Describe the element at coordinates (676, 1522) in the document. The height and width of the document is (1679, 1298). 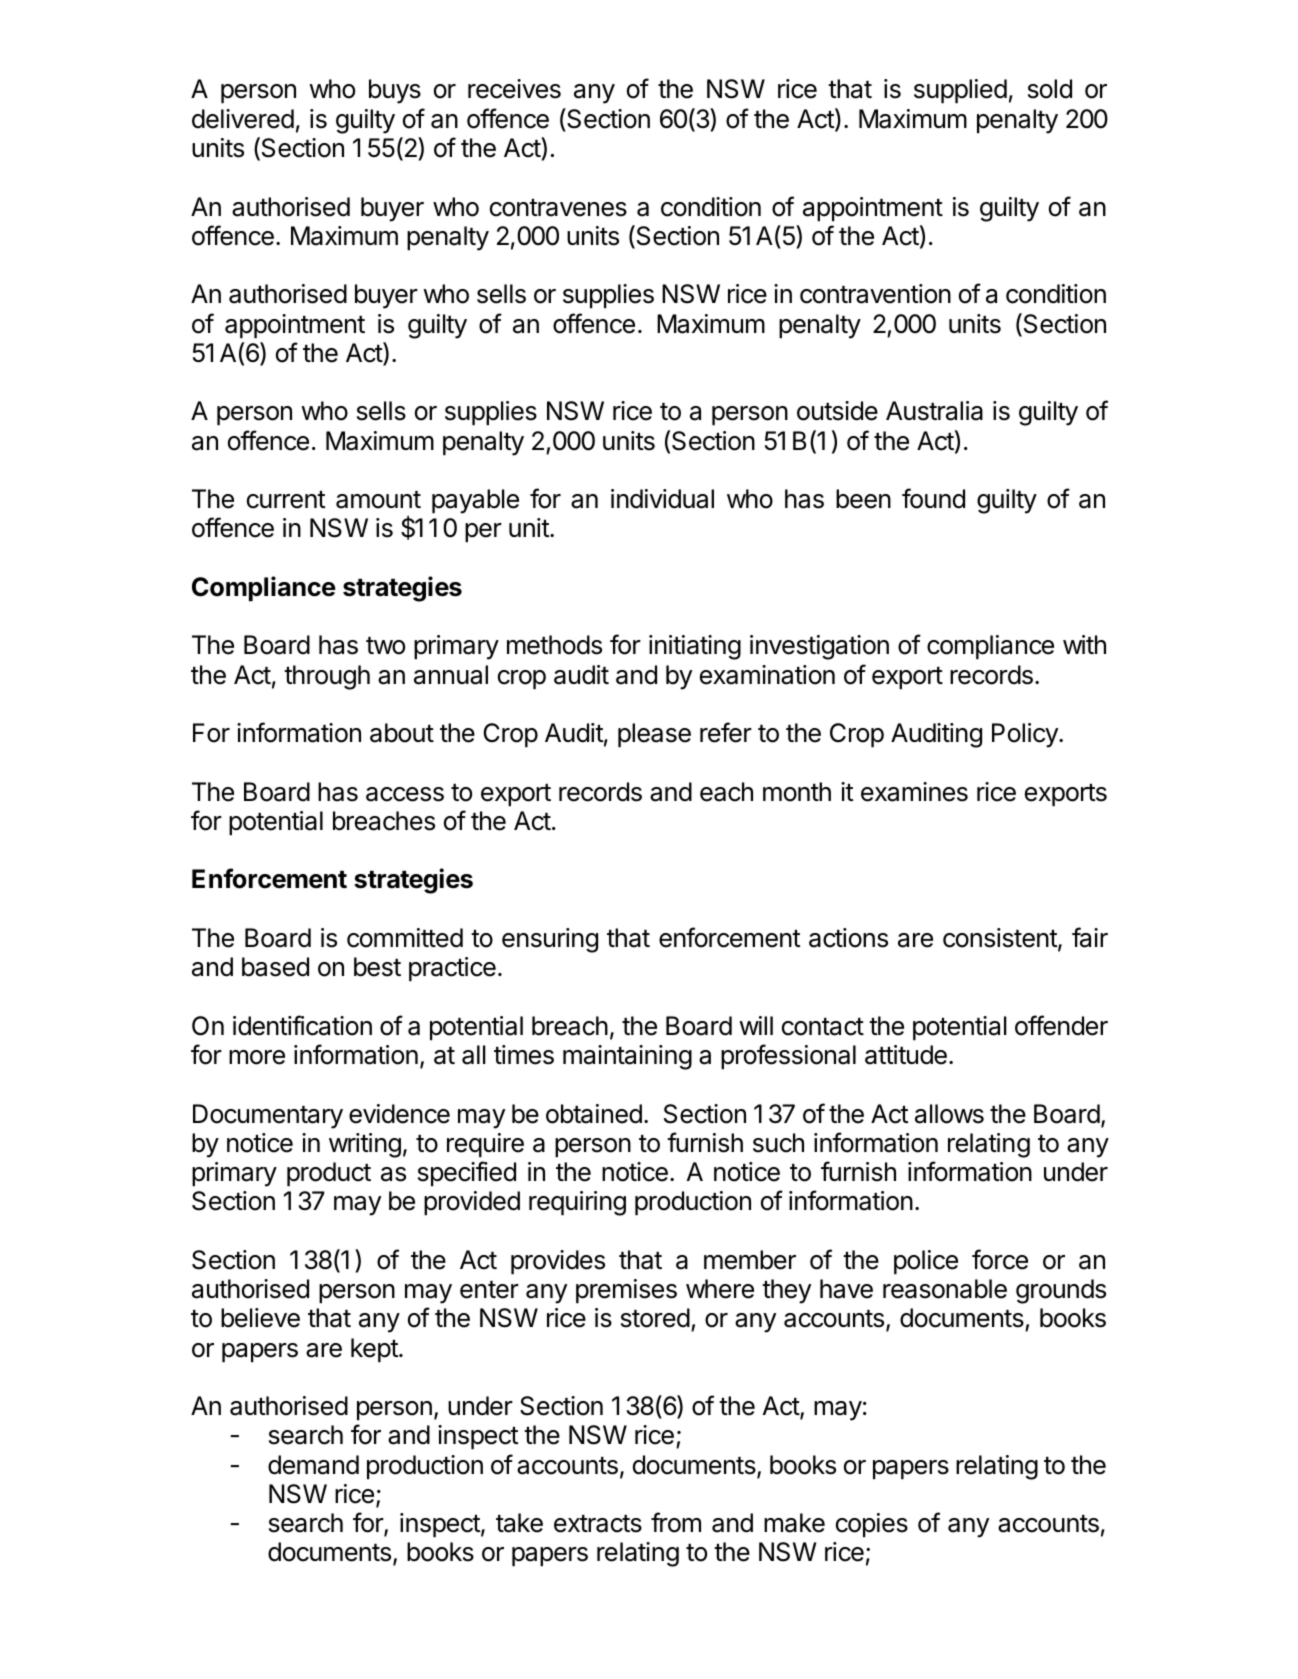
I see `from` at that location.
